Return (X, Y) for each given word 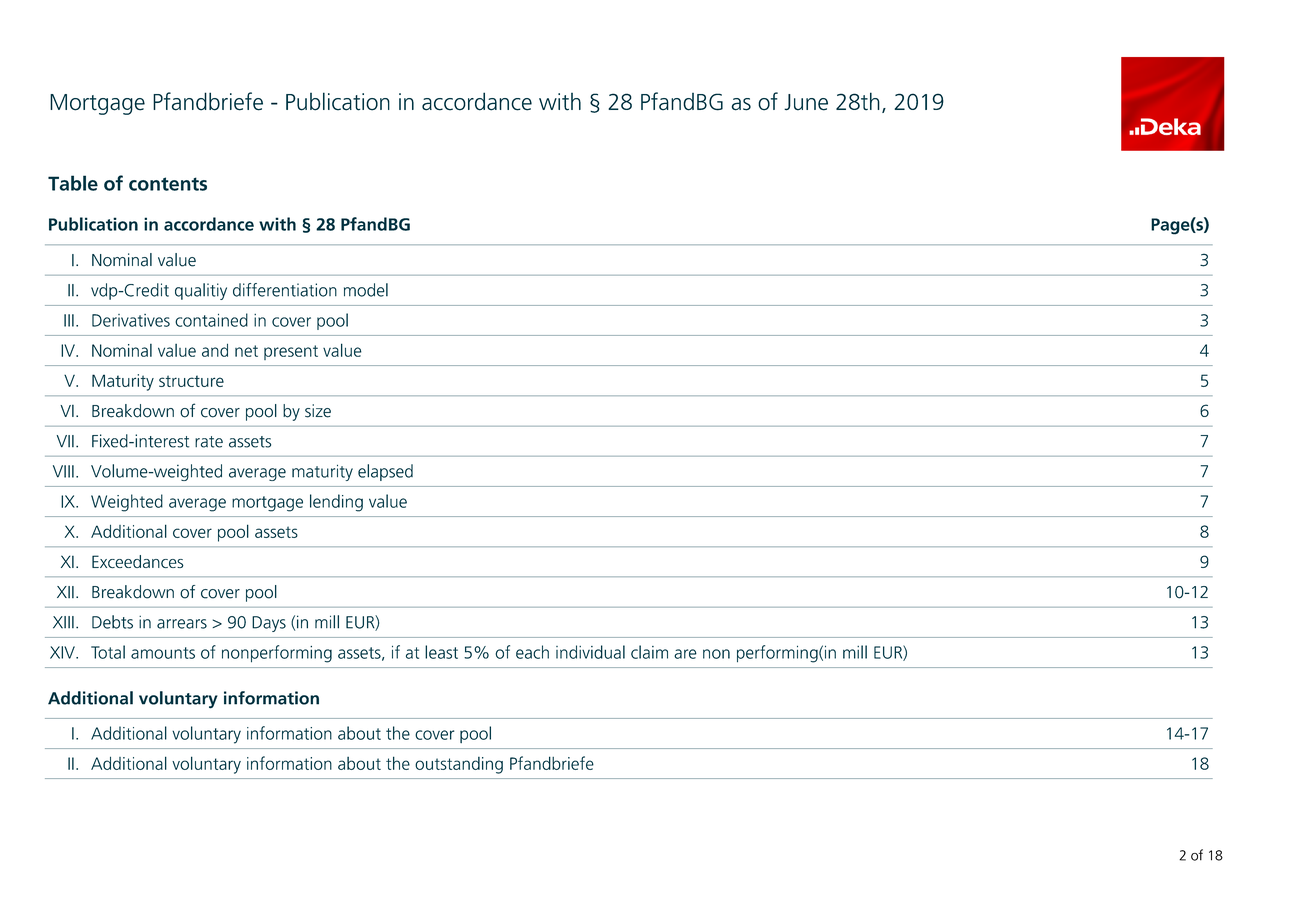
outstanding (459, 765)
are (685, 654)
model (366, 290)
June (806, 102)
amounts (163, 653)
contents (168, 184)
